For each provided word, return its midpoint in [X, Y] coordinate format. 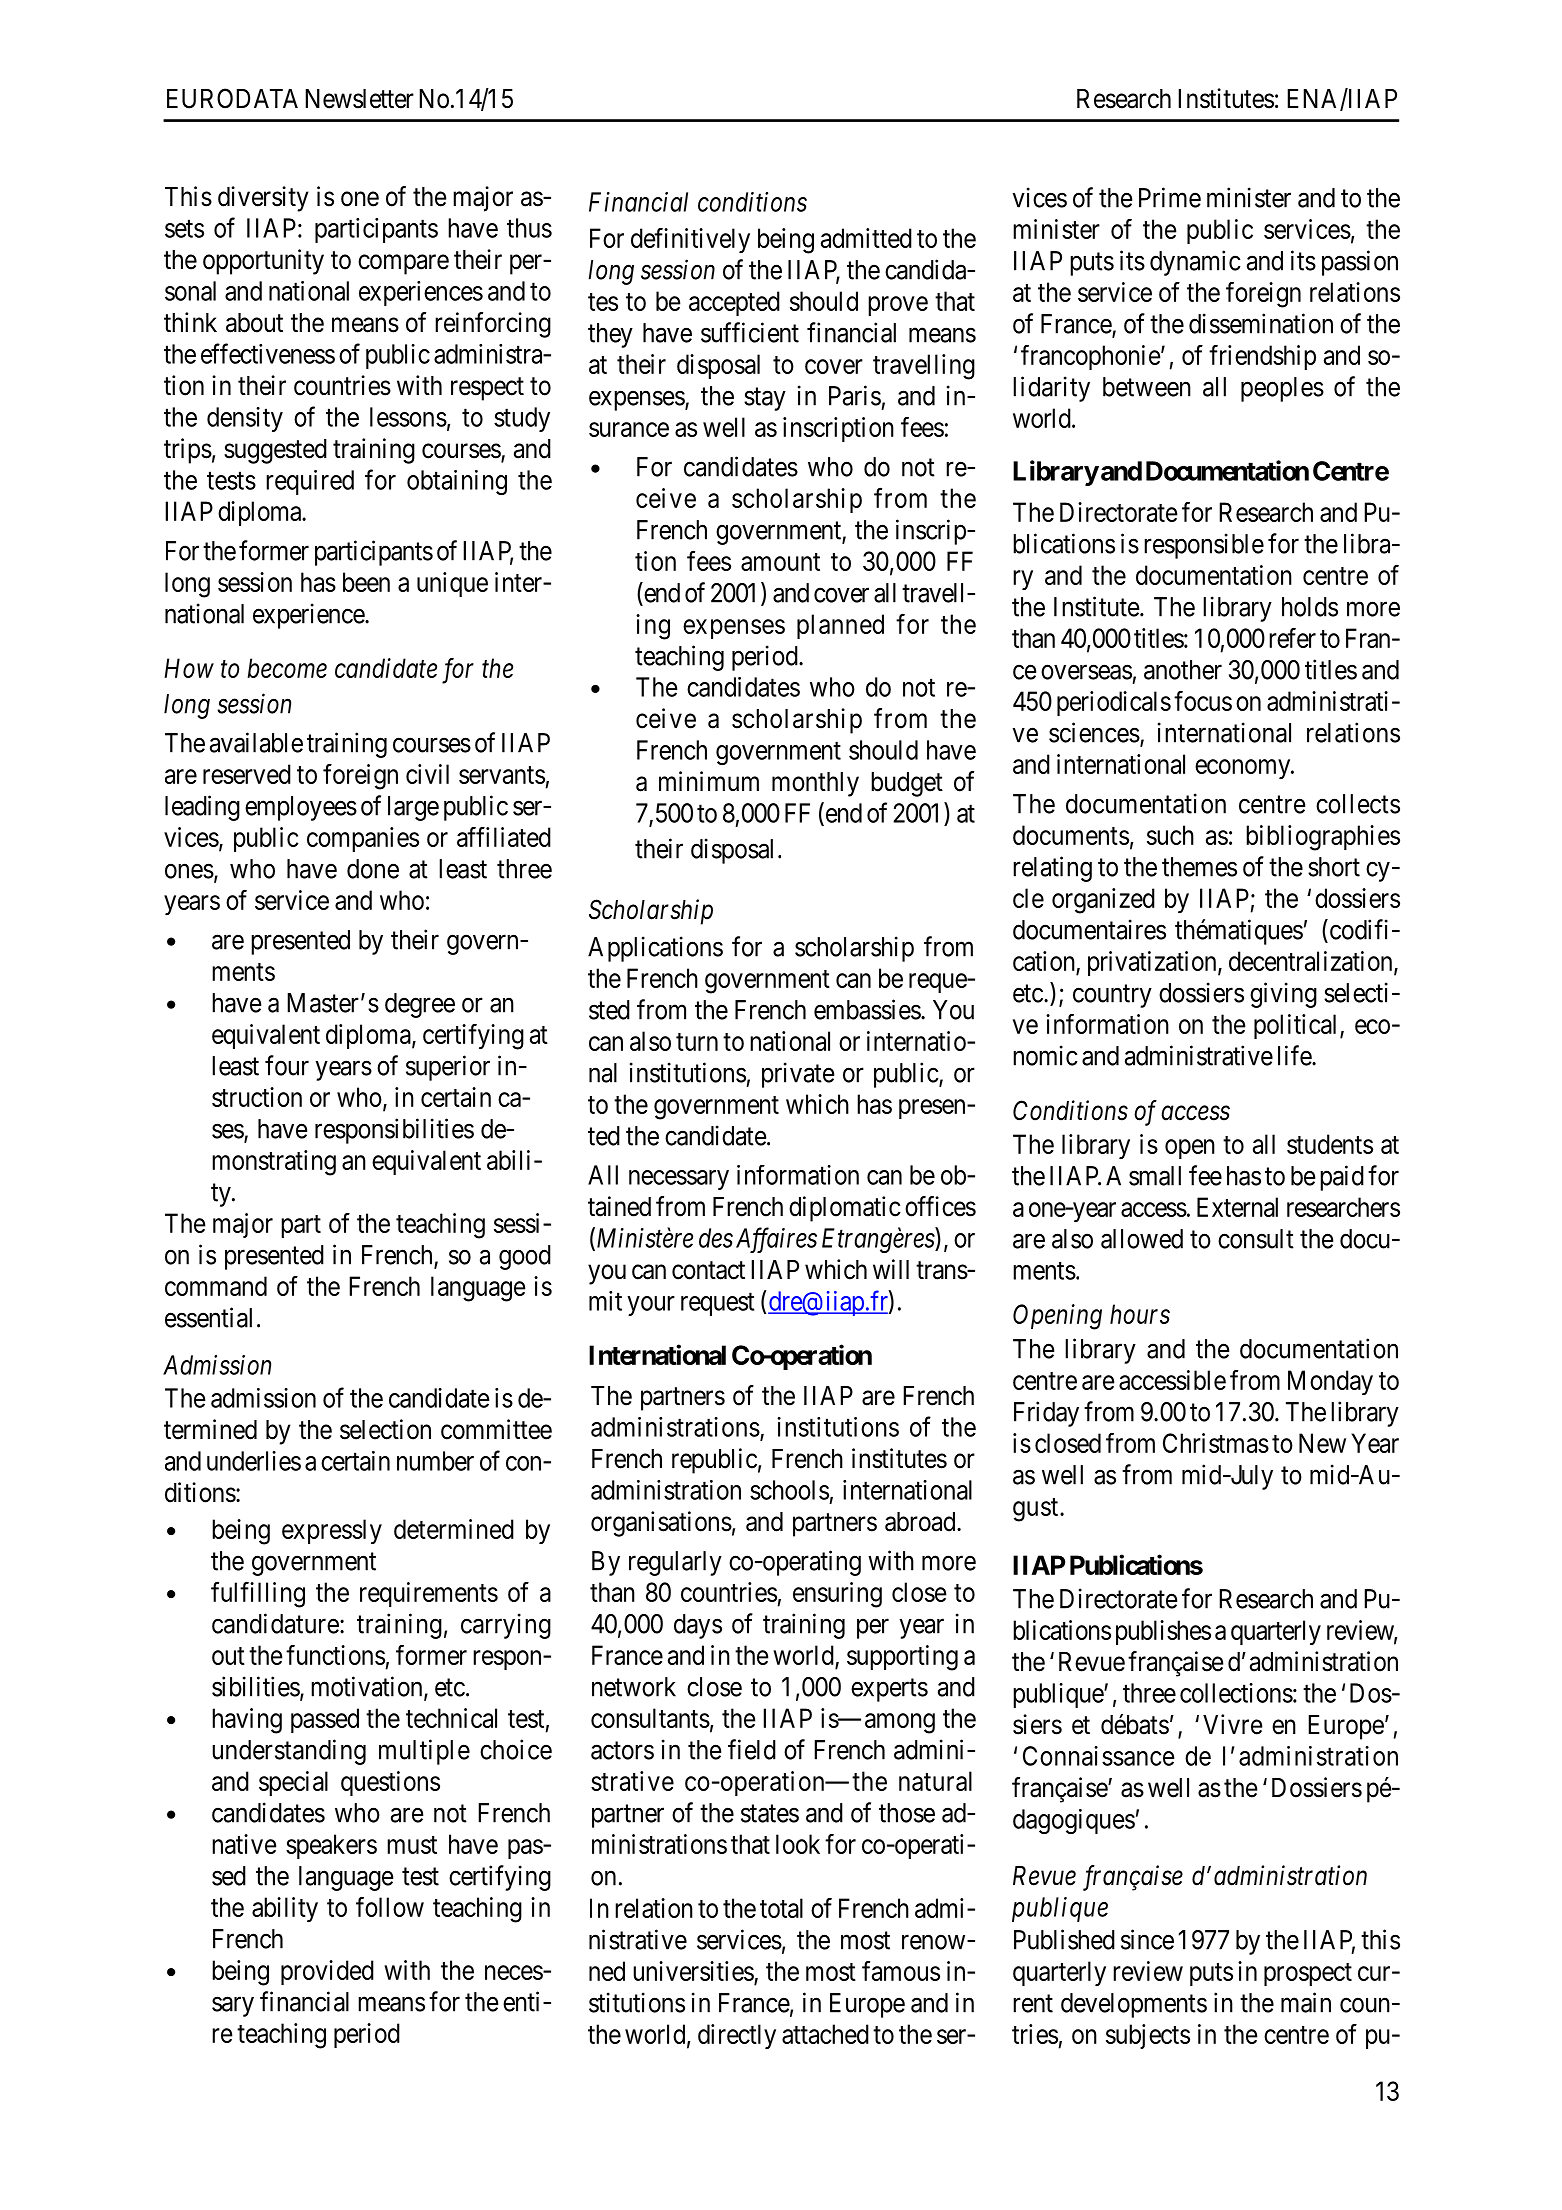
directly [737, 2036]
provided [327, 1972]
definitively [690, 240]
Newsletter [359, 99]
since [1147, 1939]
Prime [1170, 197]
